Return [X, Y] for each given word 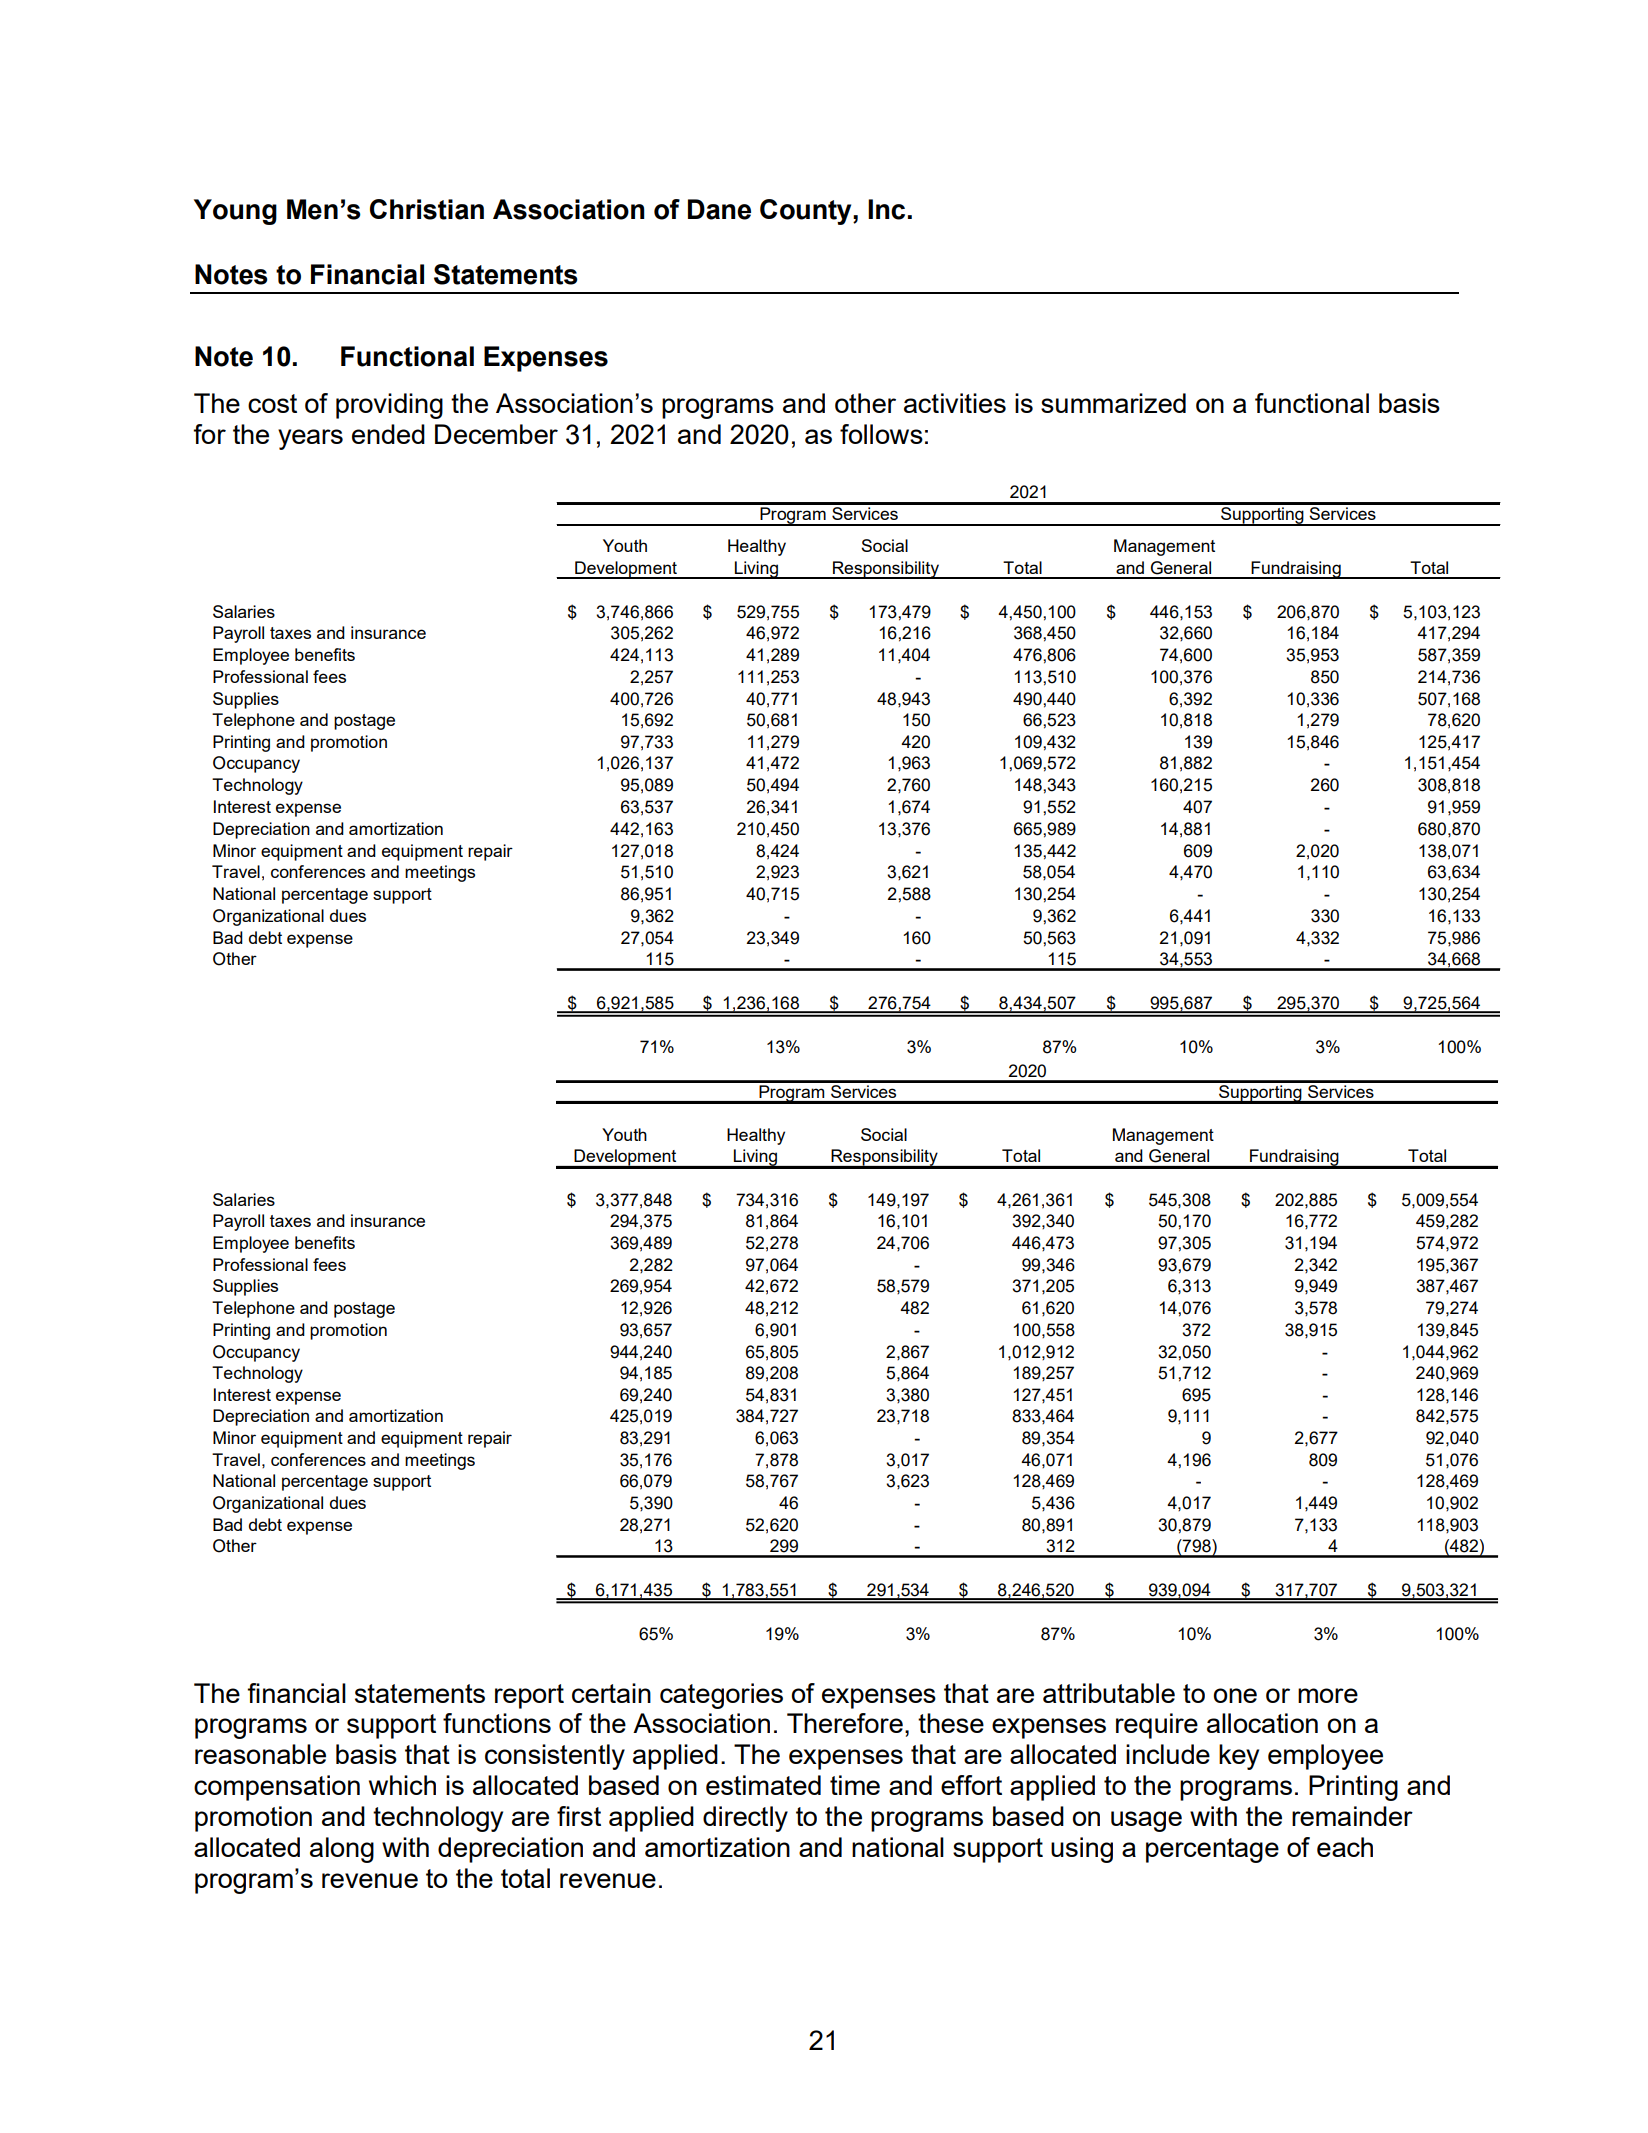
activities [955, 403]
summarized [1113, 403]
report [529, 1696]
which [402, 1785]
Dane [719, 209]
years [310, 439]
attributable [1109, 1693]
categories [721, 1696]
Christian [427, 209]
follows [881, 434]
